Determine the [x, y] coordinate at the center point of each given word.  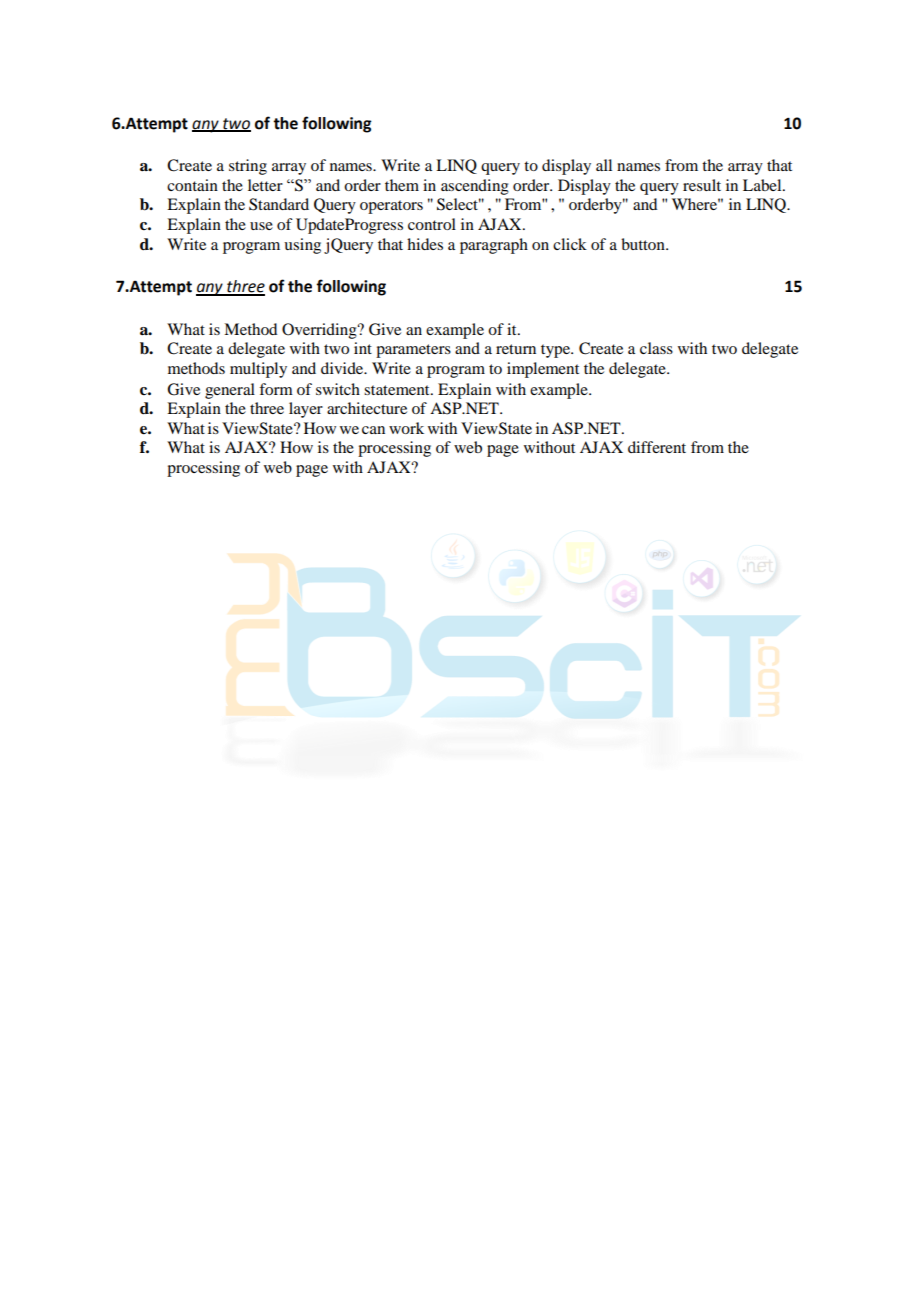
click [570, 244]
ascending [475, 187]
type [556, 351]
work [406, 428]
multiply [258, 370]
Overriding [320, 331]
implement [543, 370]
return [516, 349]
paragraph [494, 246]
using [302, 246]
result [702, 185]
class [656, 348]
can [373, 430]
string [248, 167]
